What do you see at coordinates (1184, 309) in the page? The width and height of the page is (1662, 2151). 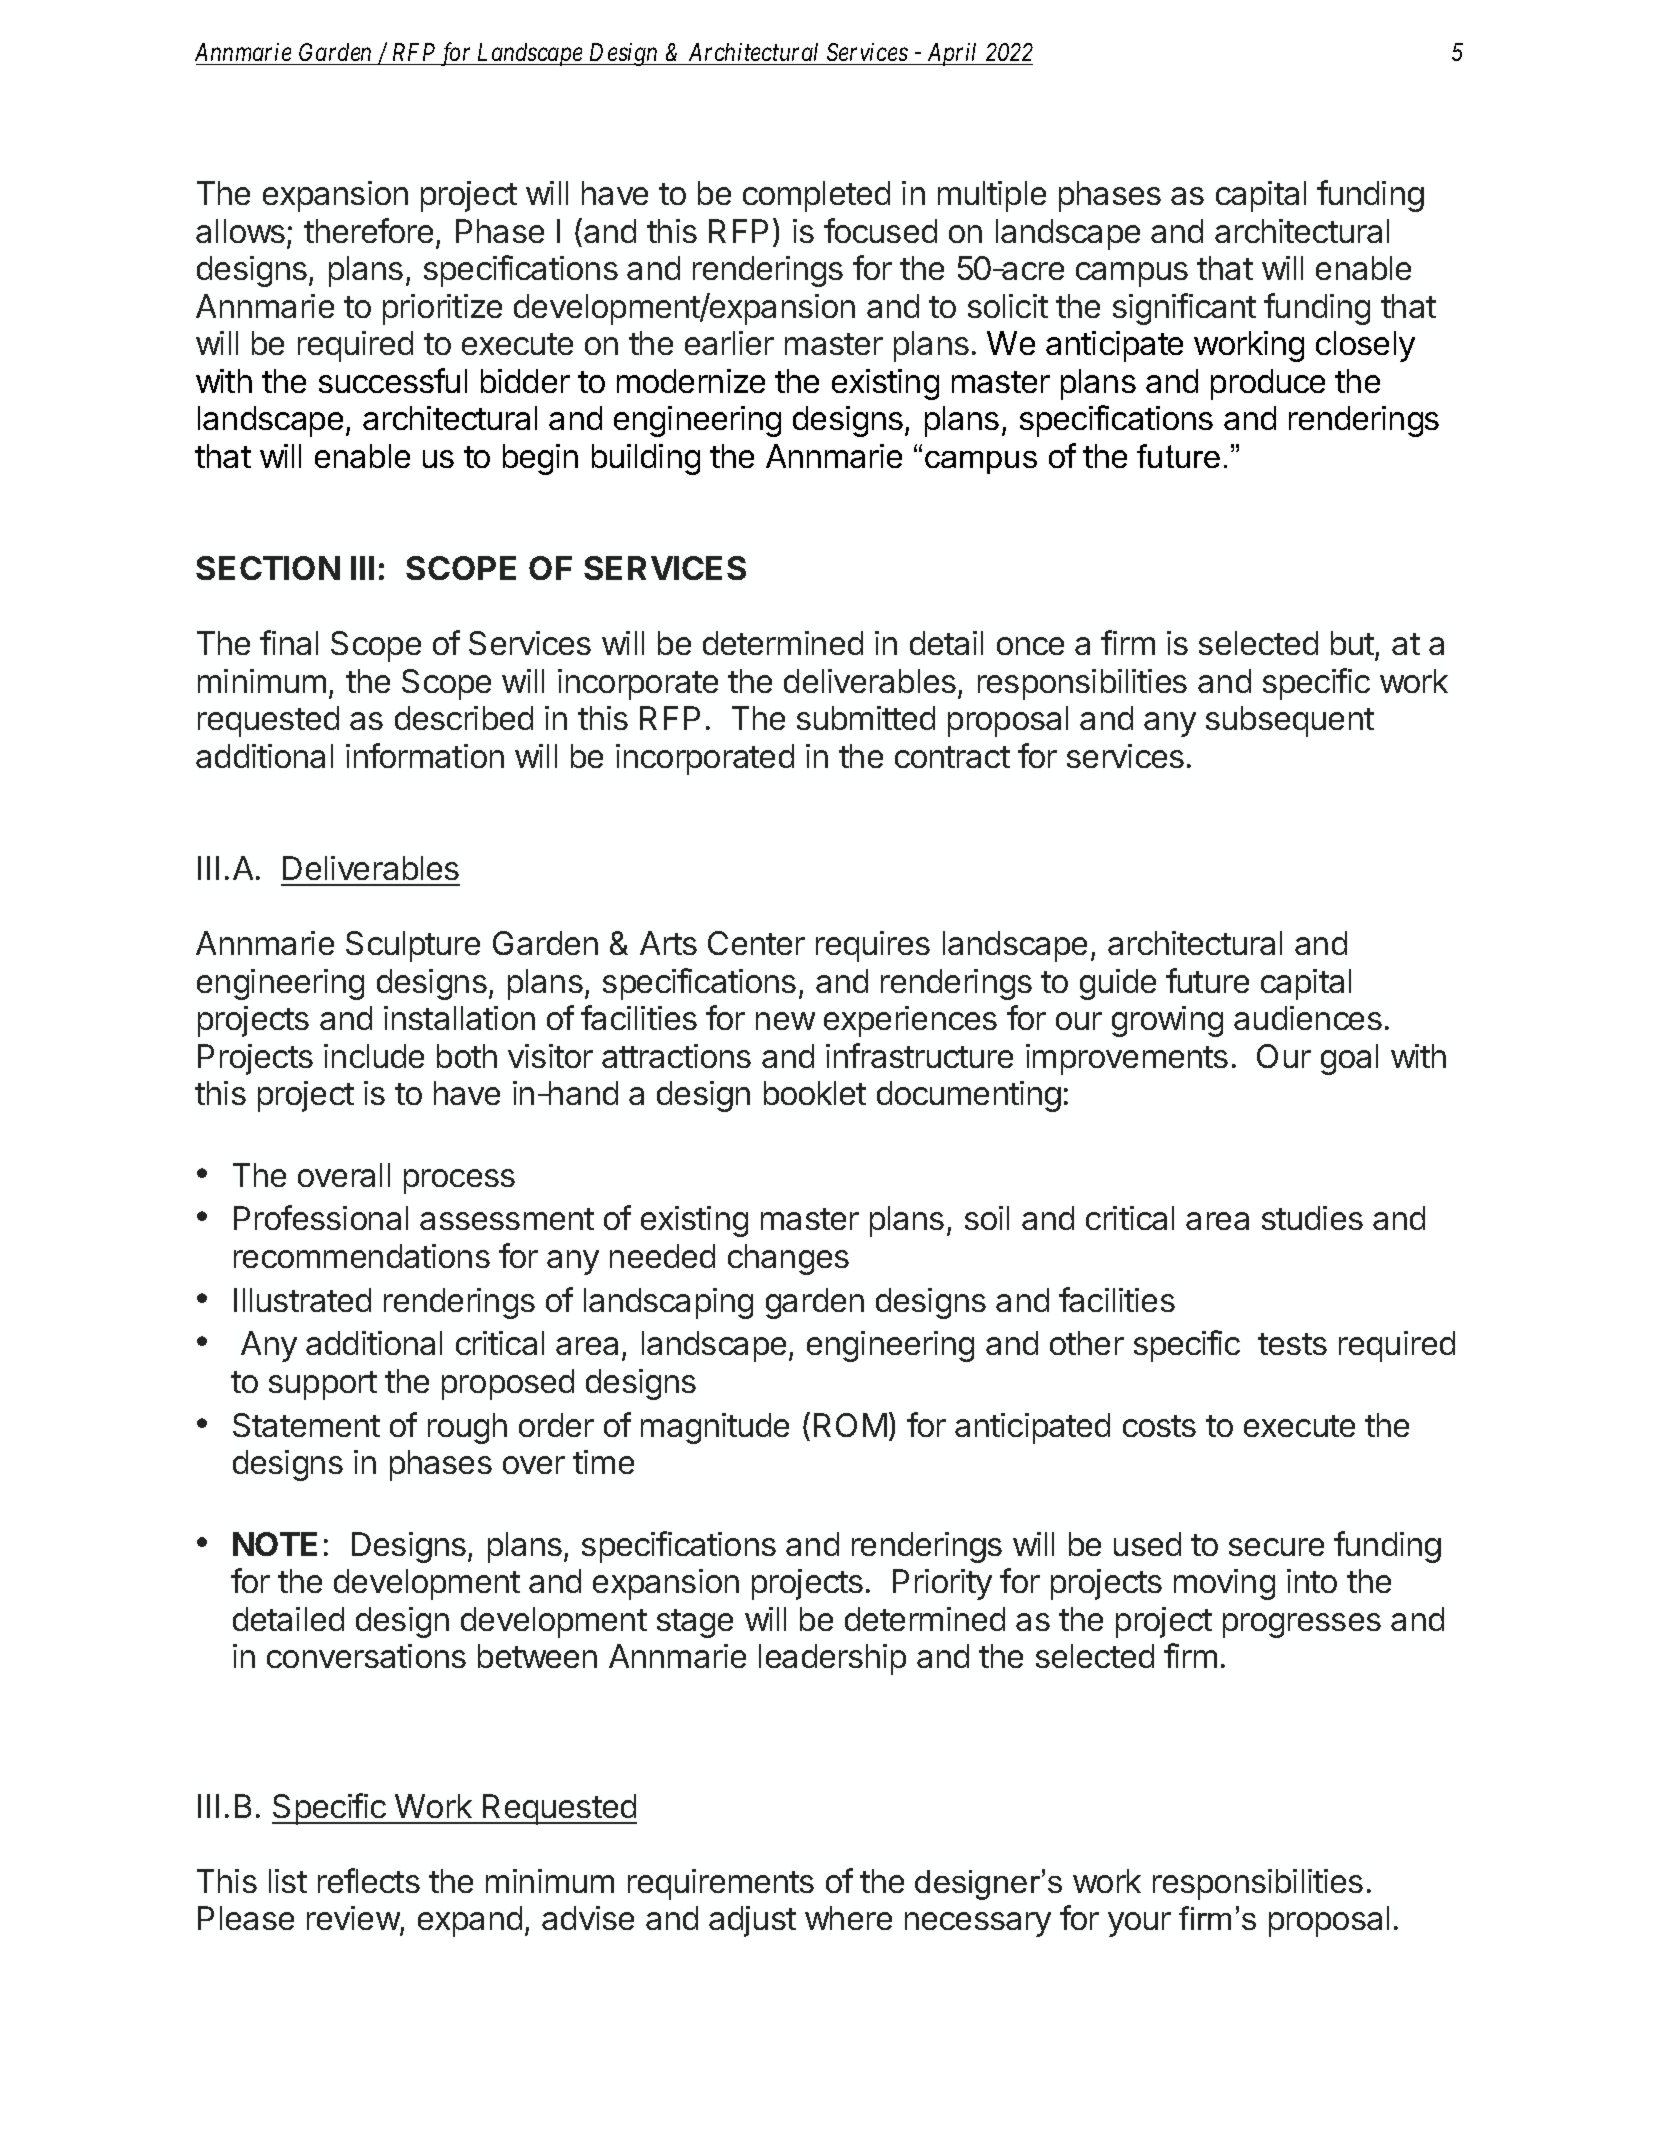 I see `significant` at bounding box center [1184, 309].
